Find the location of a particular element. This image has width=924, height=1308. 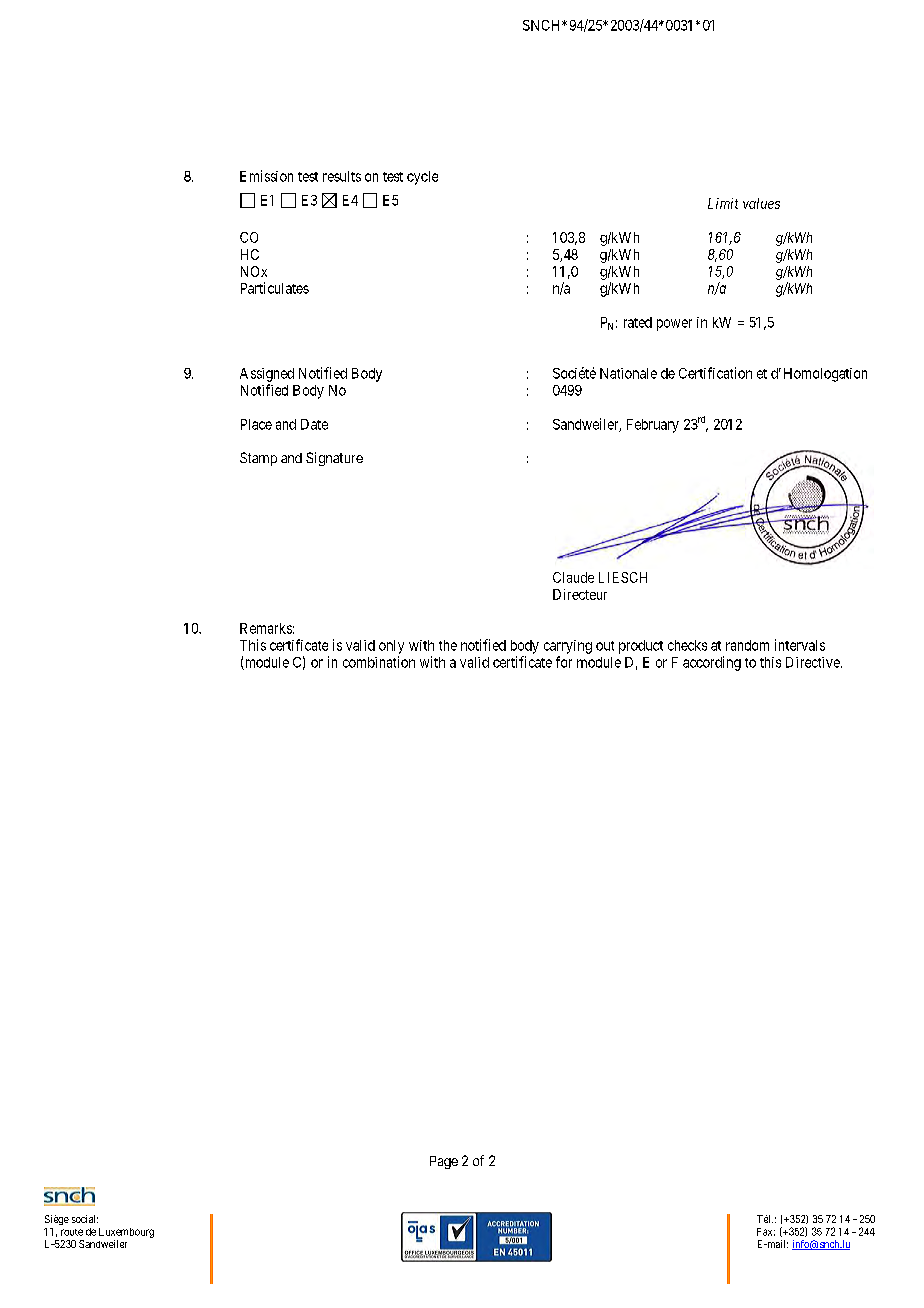

the is located at coordinates (448, 645).
